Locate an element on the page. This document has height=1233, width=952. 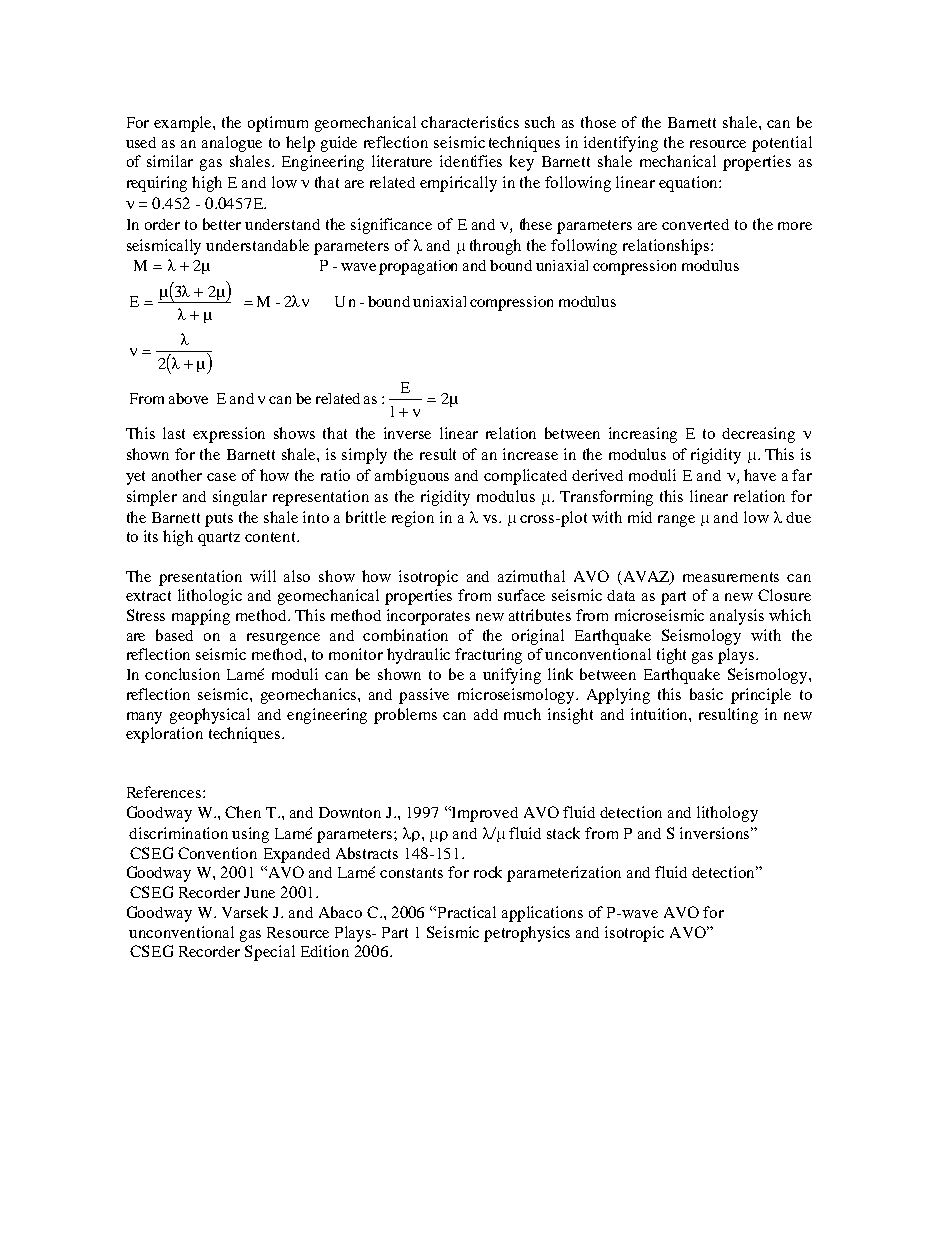
conclusion is located at coordinates (182, 674).
